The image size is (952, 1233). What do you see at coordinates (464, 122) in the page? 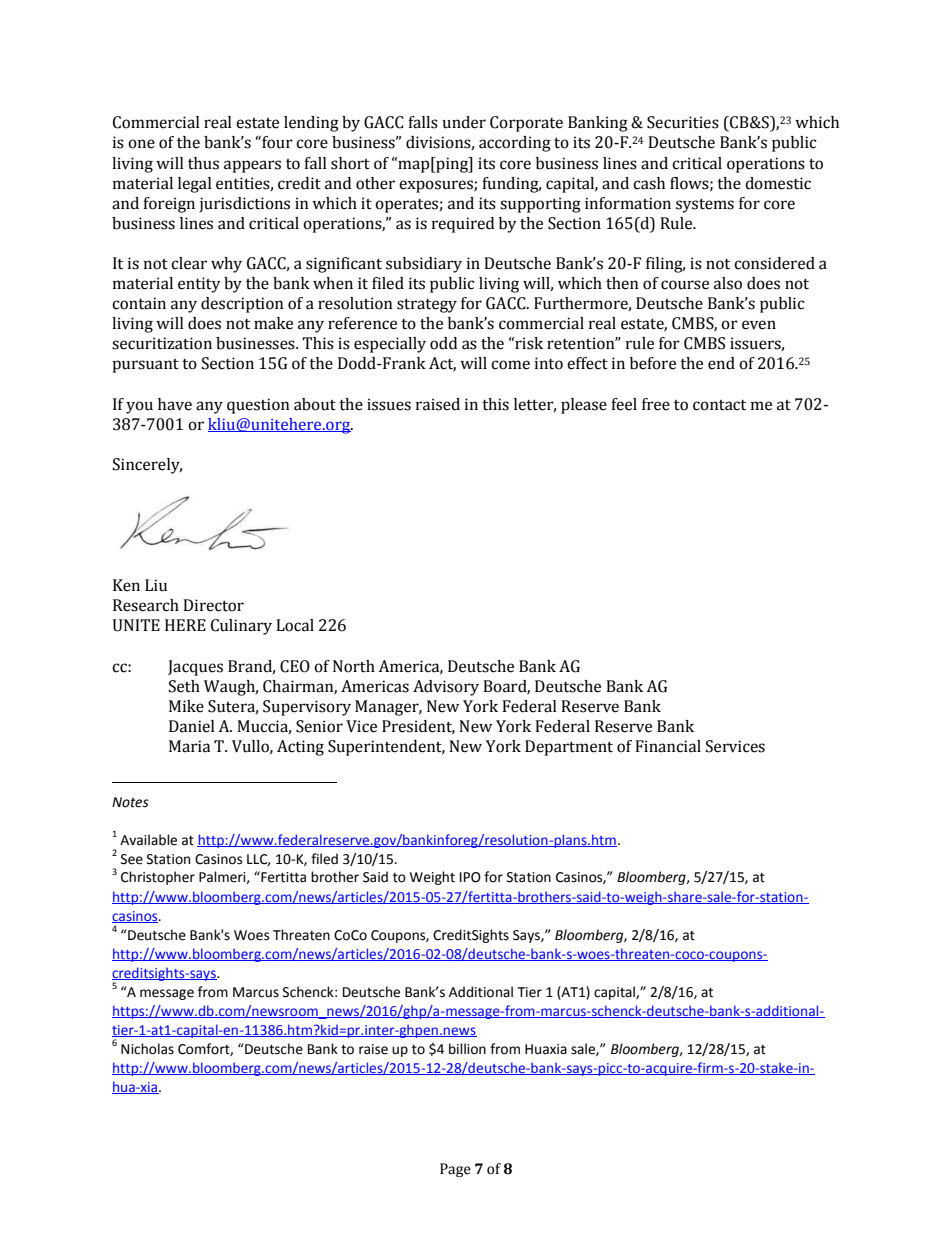
I see `under` at bounding box center [464, 122].
